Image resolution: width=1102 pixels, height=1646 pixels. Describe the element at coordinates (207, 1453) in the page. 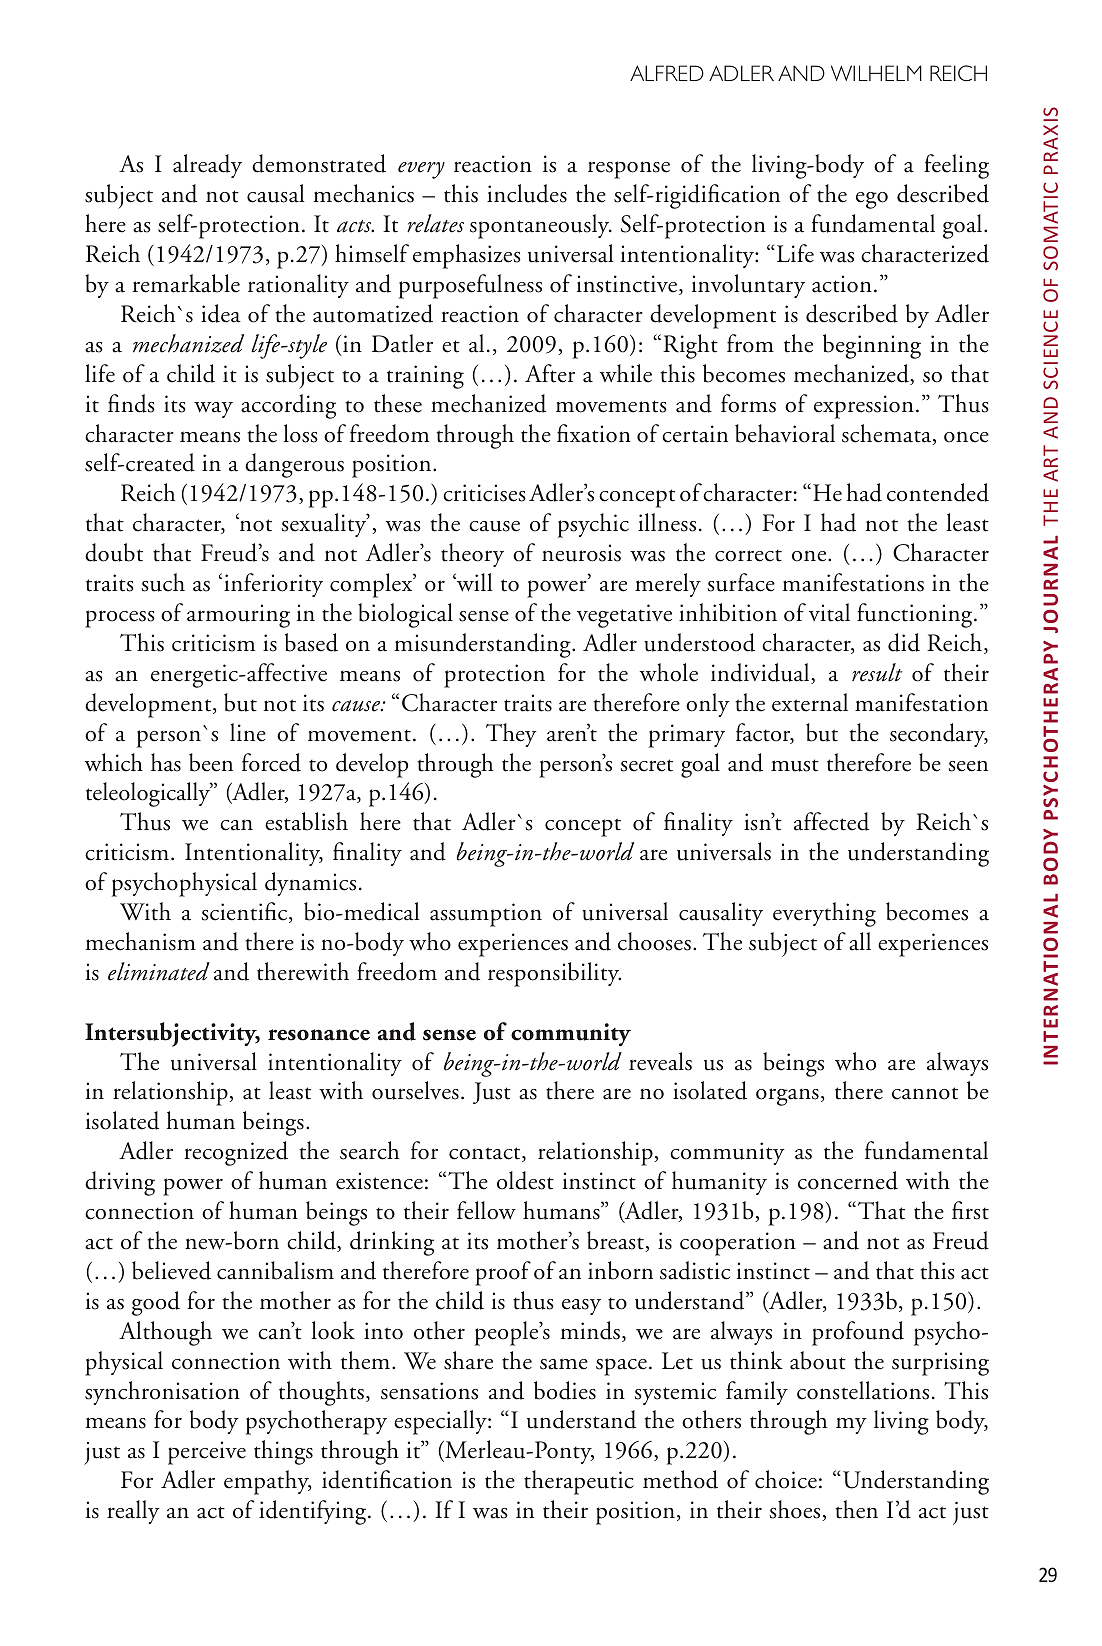

I see `perceive` at that location.
